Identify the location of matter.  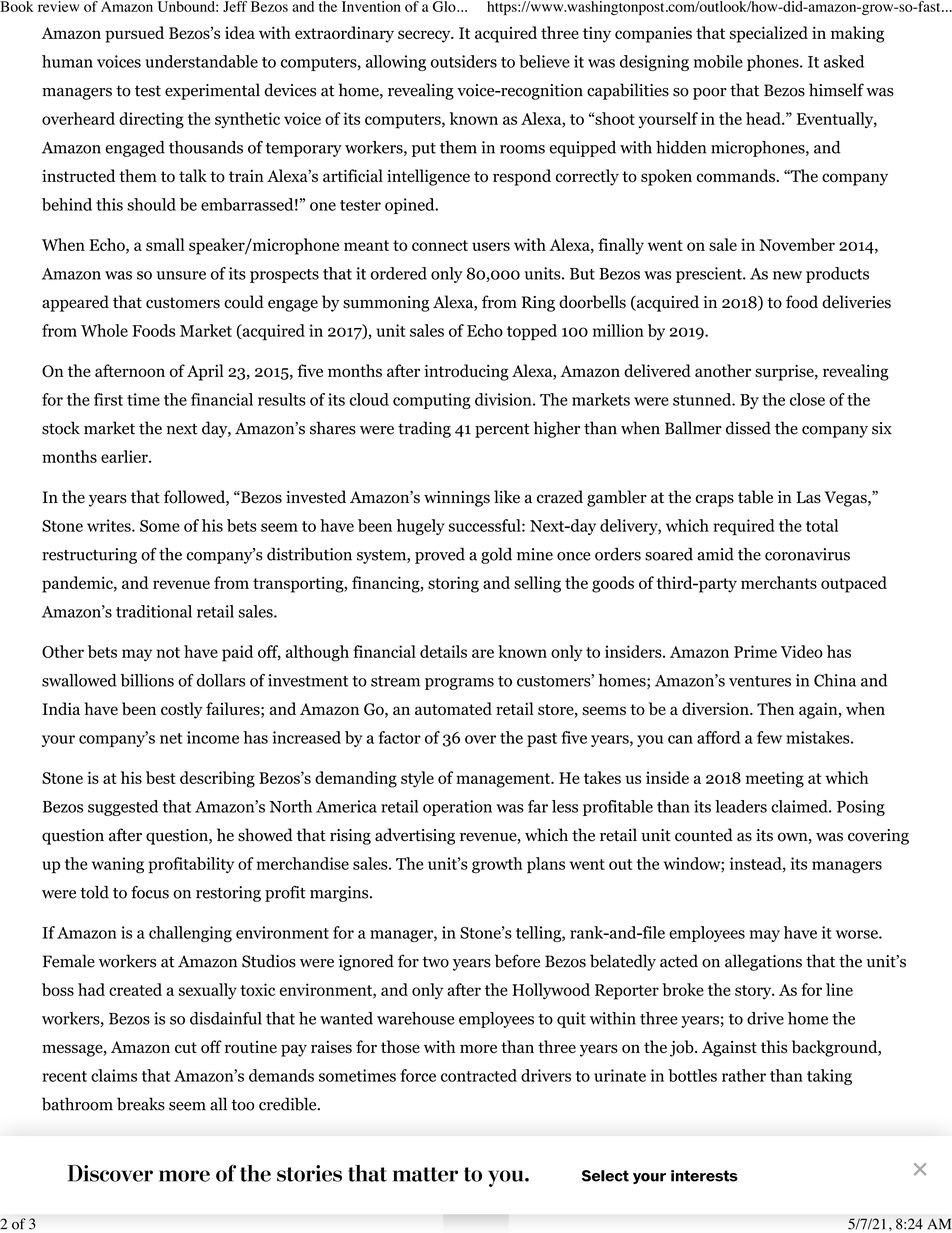
(425, 1174).
